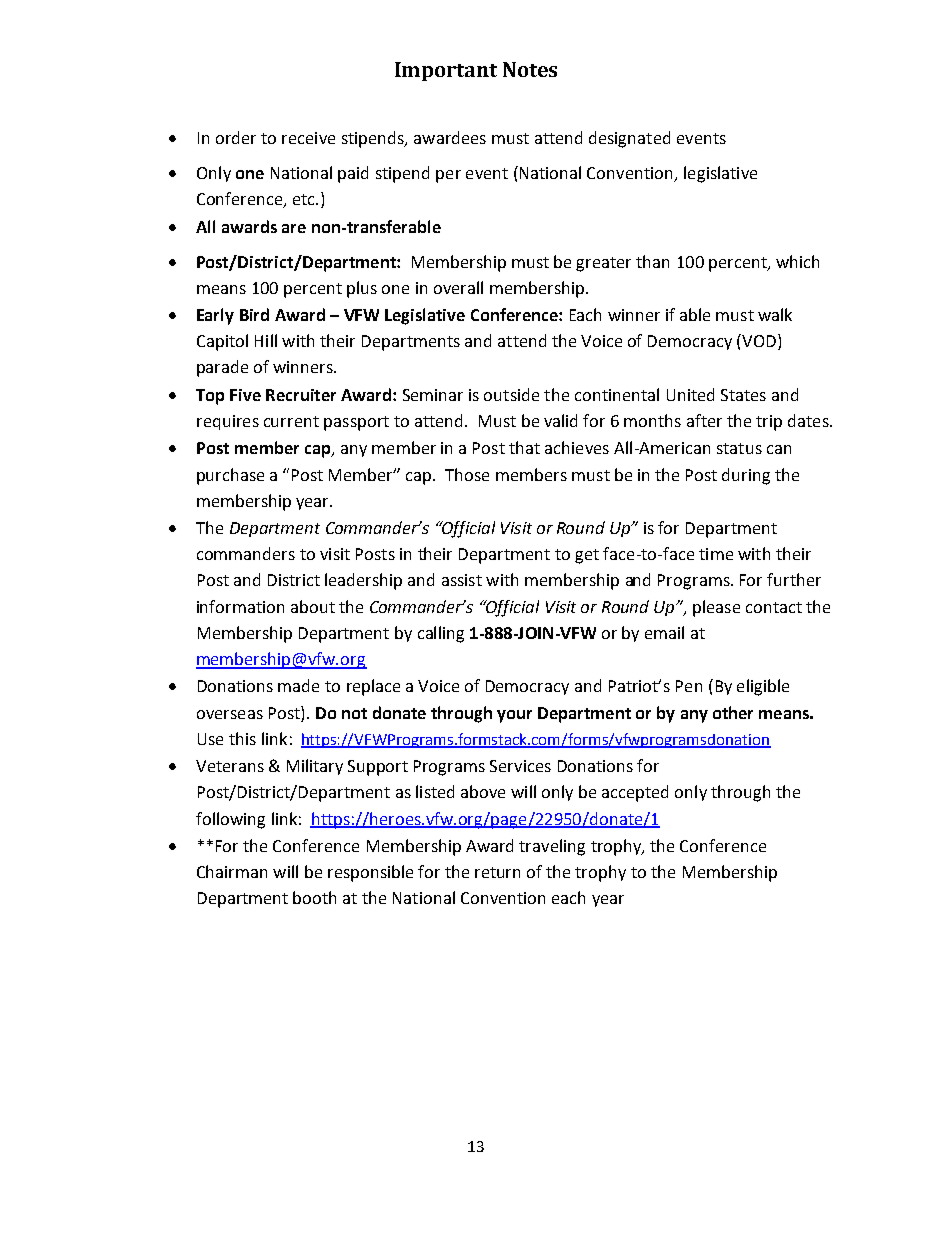  What do you see at coordinates (254, 314) in the page?
I see `Bird` at bounding box center [254, 314].
